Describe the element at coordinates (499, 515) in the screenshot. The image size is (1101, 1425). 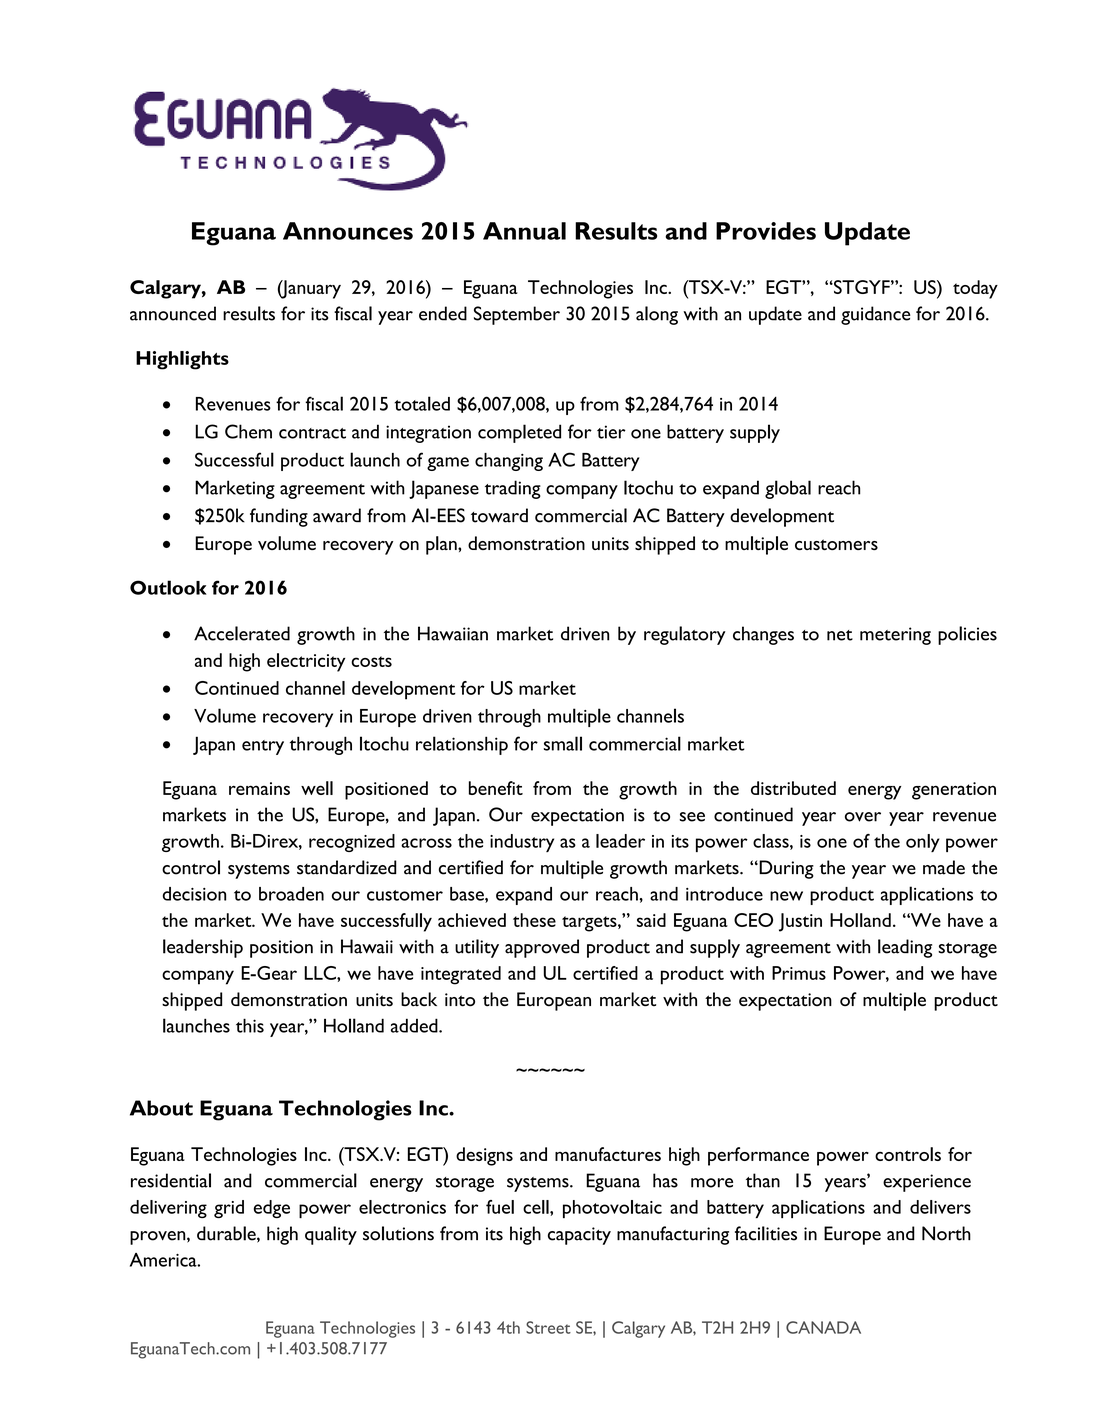
I see `toward` at that location.
